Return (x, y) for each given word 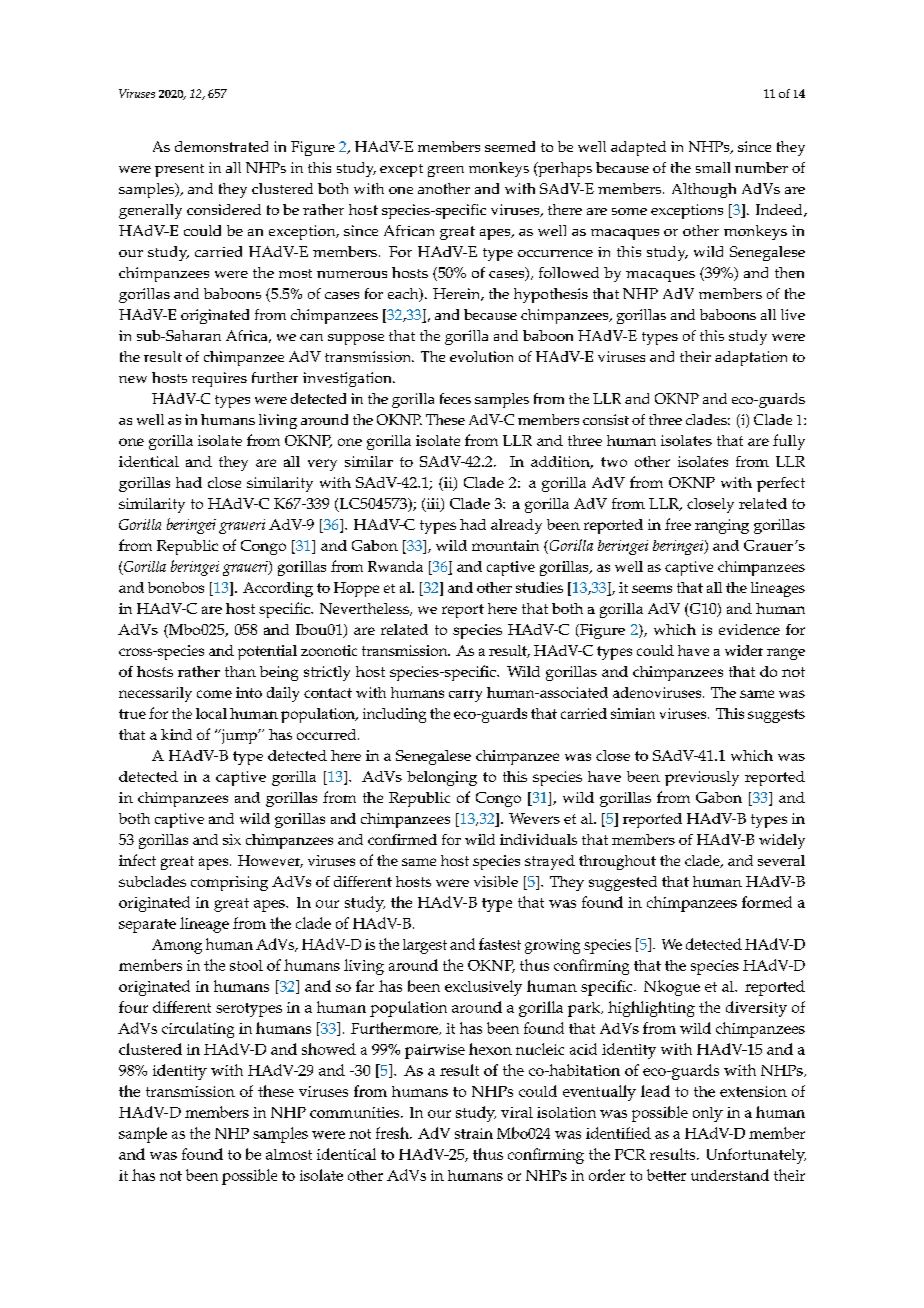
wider (744, 650)
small (713, 167)
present (179, 170)
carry (465, 696)
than (240, 671)
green (446, 171)
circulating (198, 1030)
